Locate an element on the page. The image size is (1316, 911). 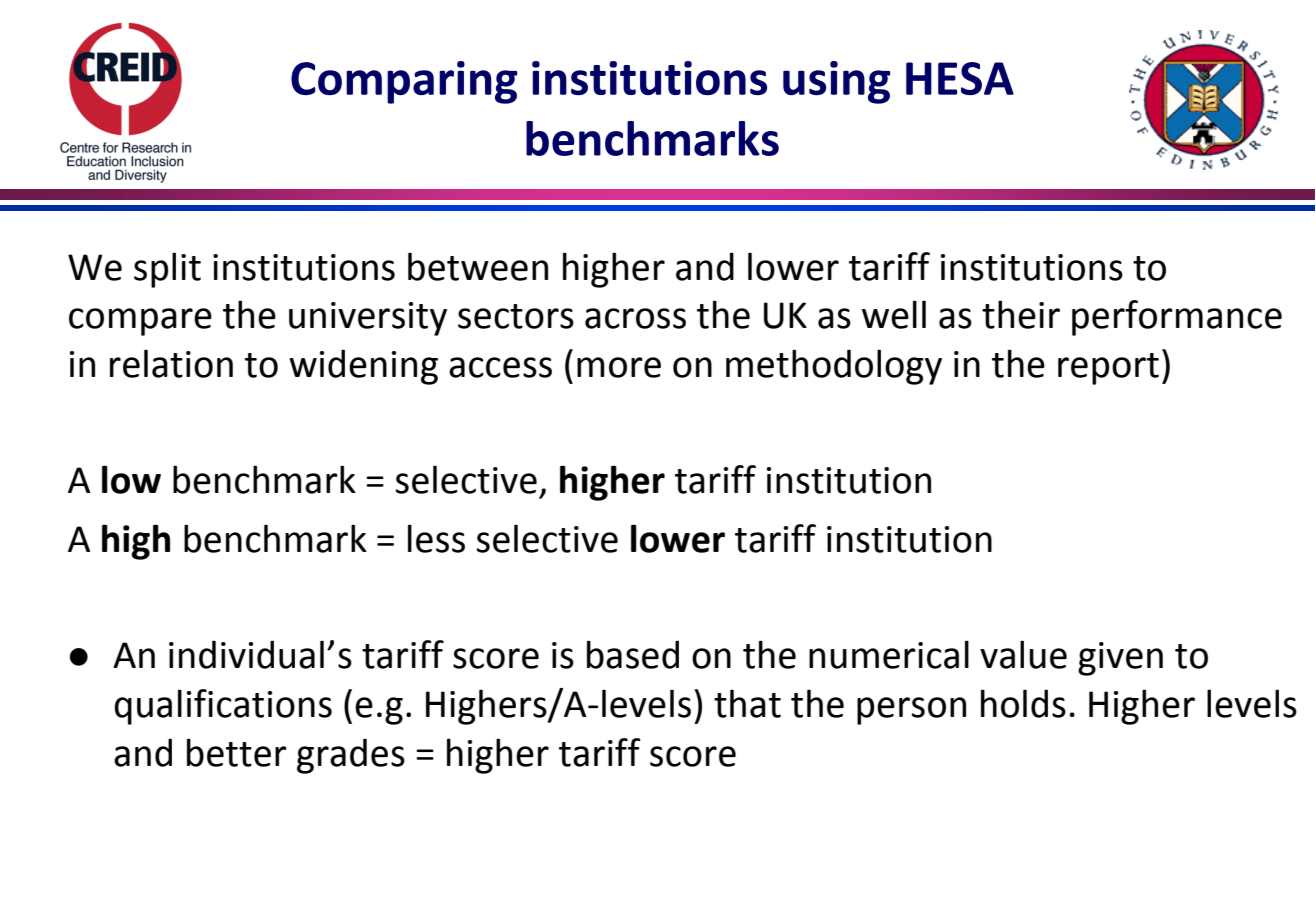
across is located at coordinates (635, 318).
